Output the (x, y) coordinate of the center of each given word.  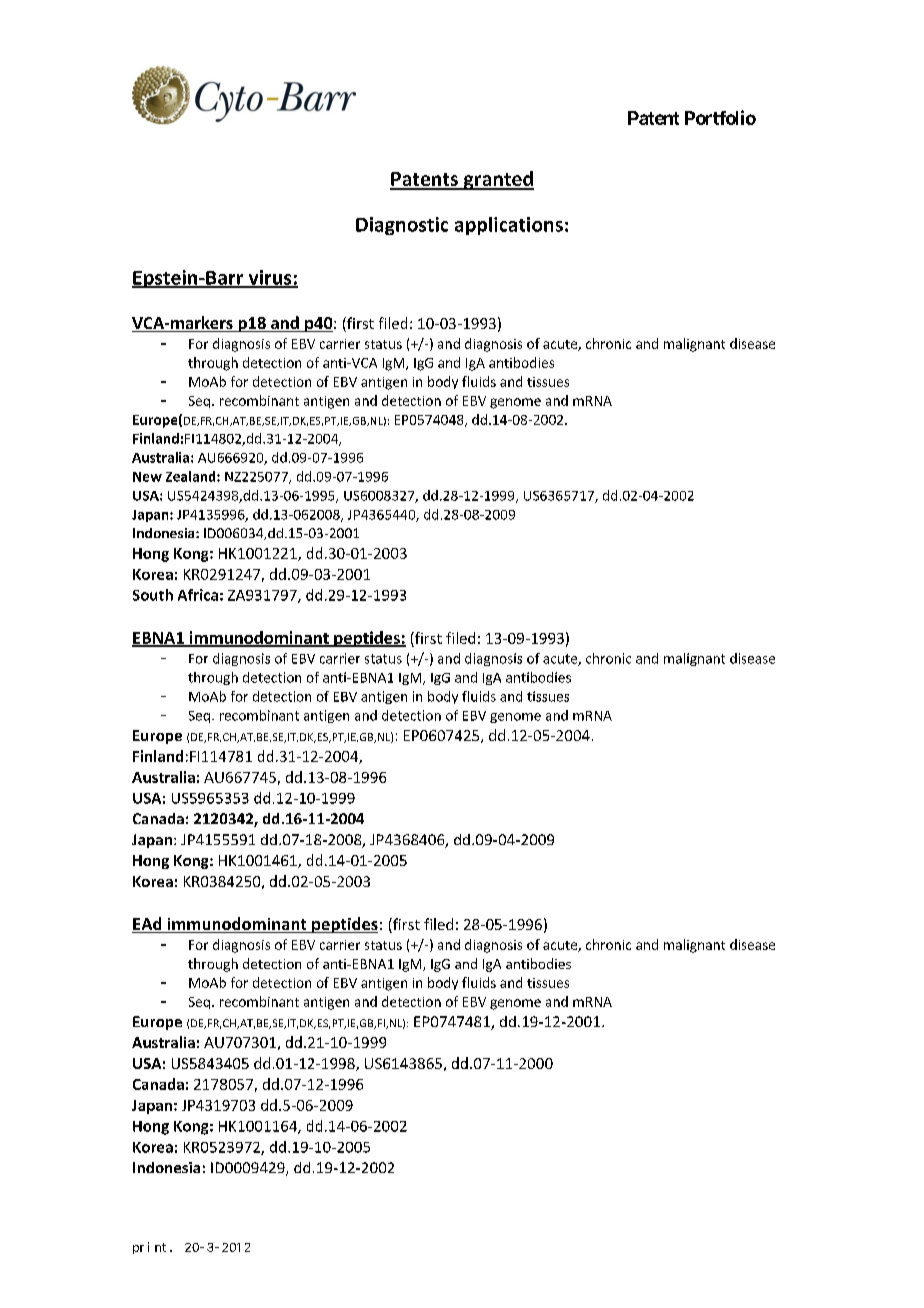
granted (497, 180)
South (153, 595)
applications (509, 226)
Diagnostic (402, 226)
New (147, 477)
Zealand (192, 476)
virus (270, 278)
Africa (198, 595)
